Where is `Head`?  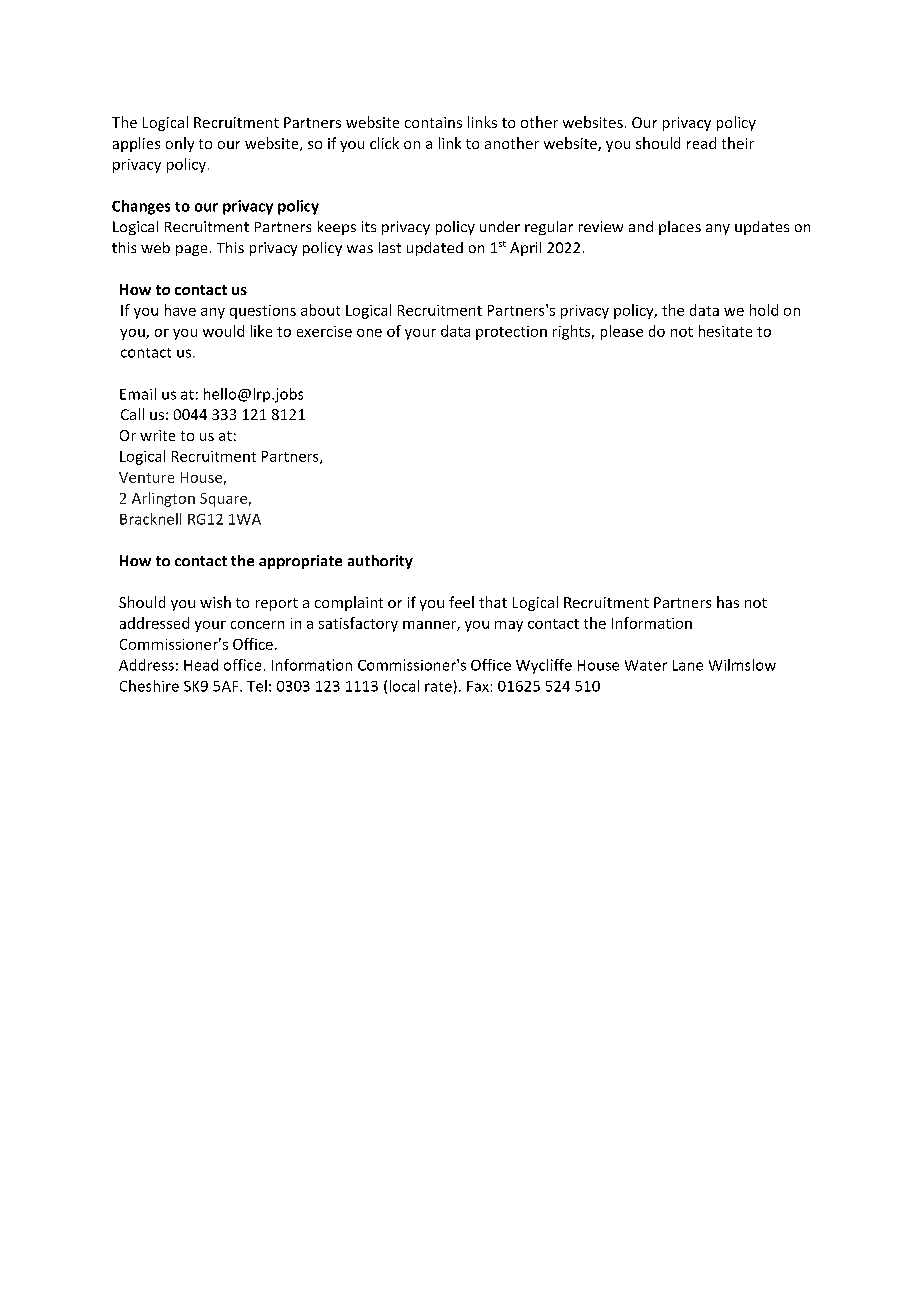 Head is located at coordinates (201, 665).
